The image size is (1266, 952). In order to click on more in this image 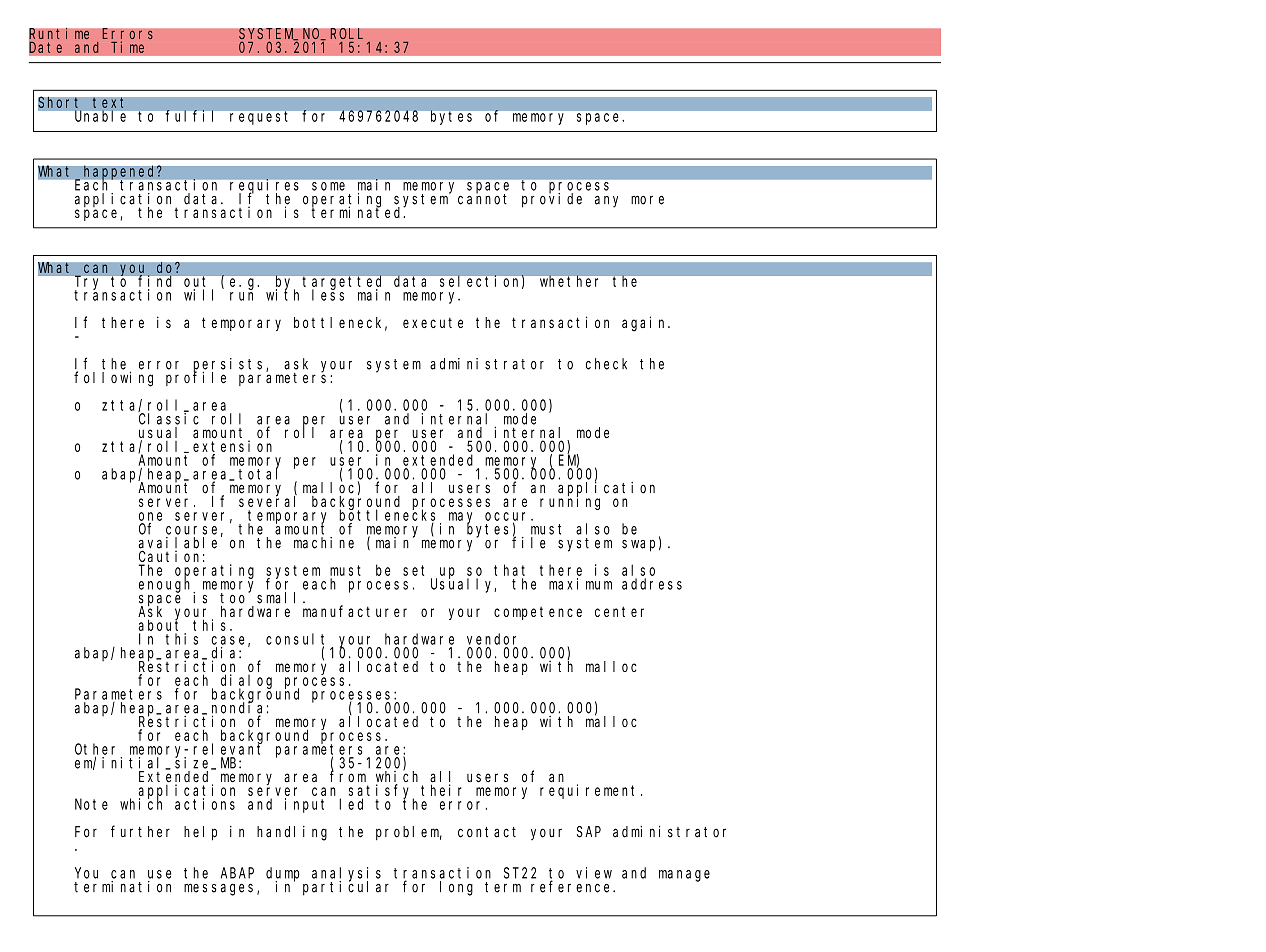, I will do `click(647, 200)`.
